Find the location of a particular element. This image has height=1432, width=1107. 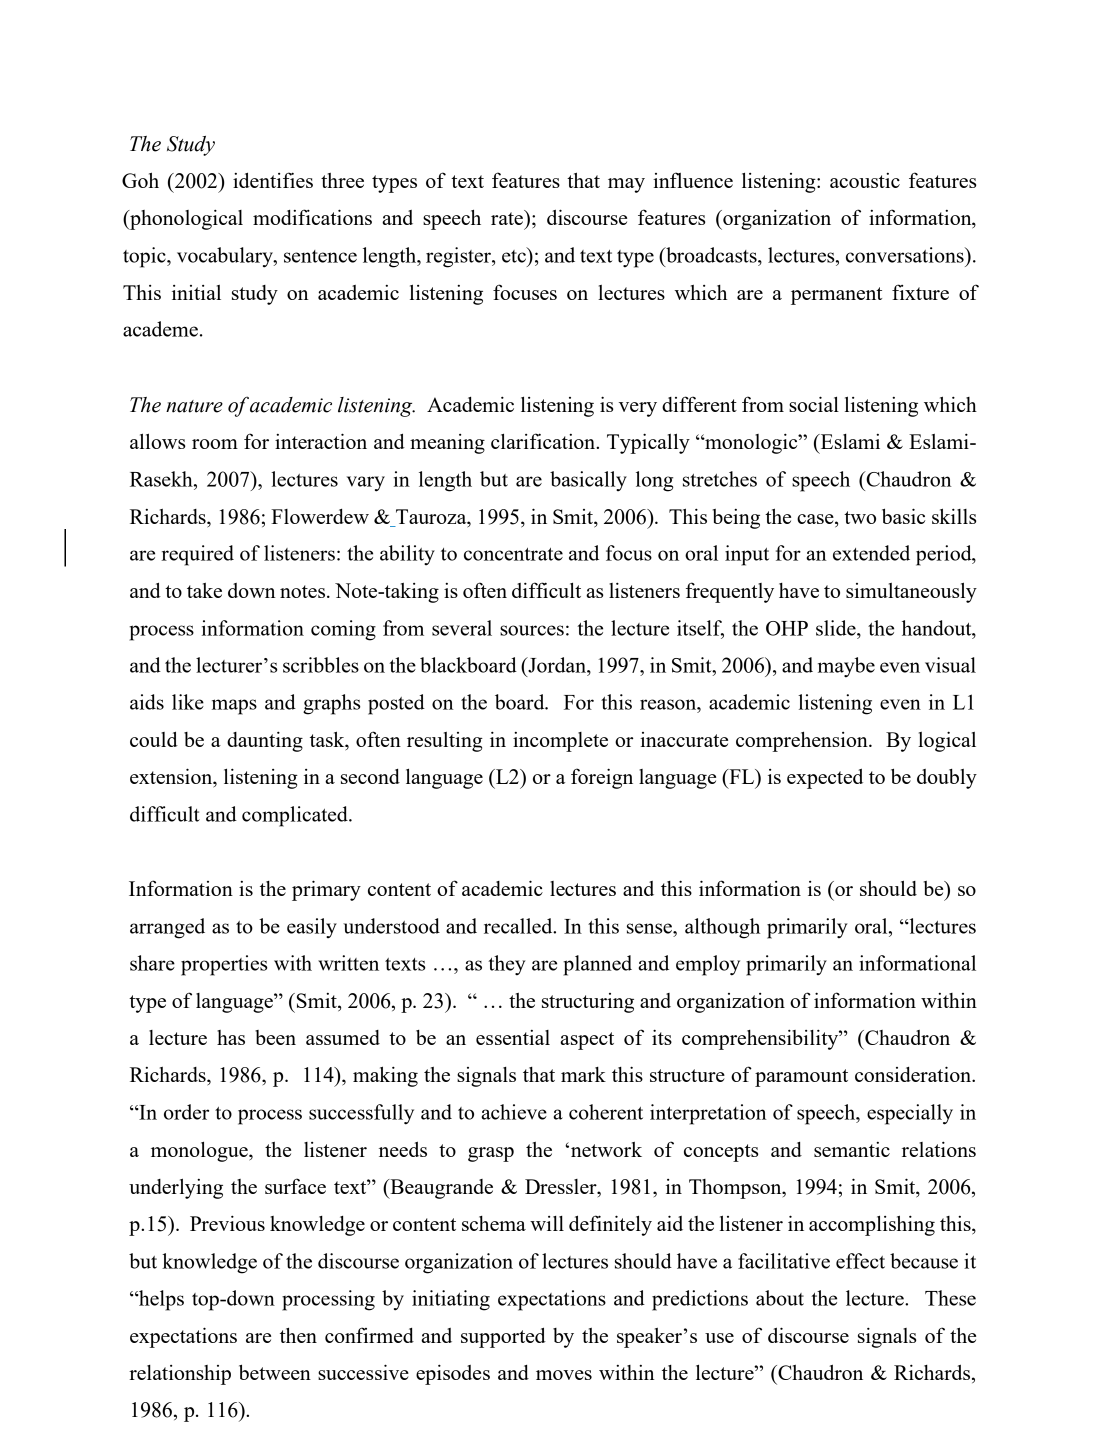

identifies is located at coordinates (273, 180).
